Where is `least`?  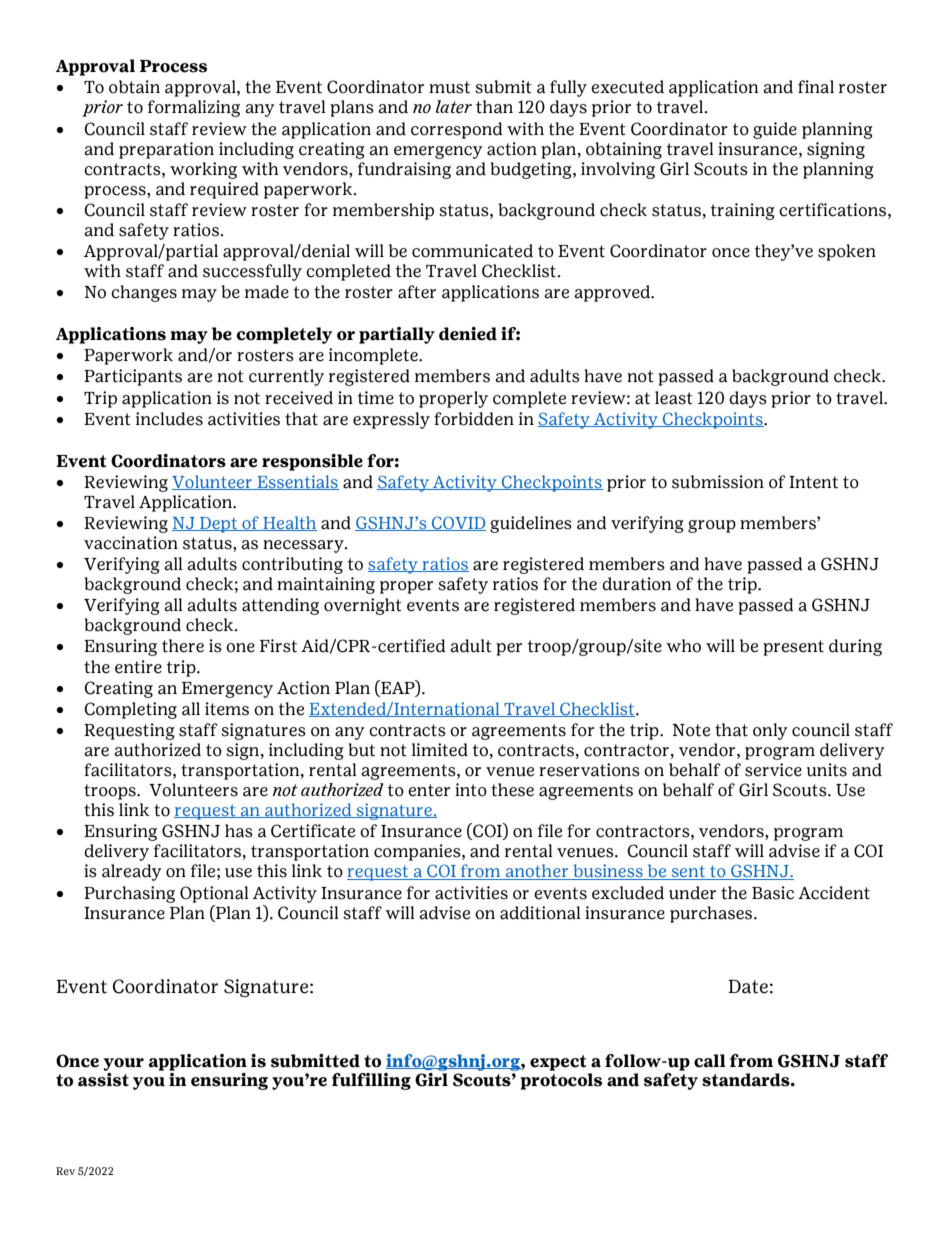
least is located at coordinates (674, 398).
